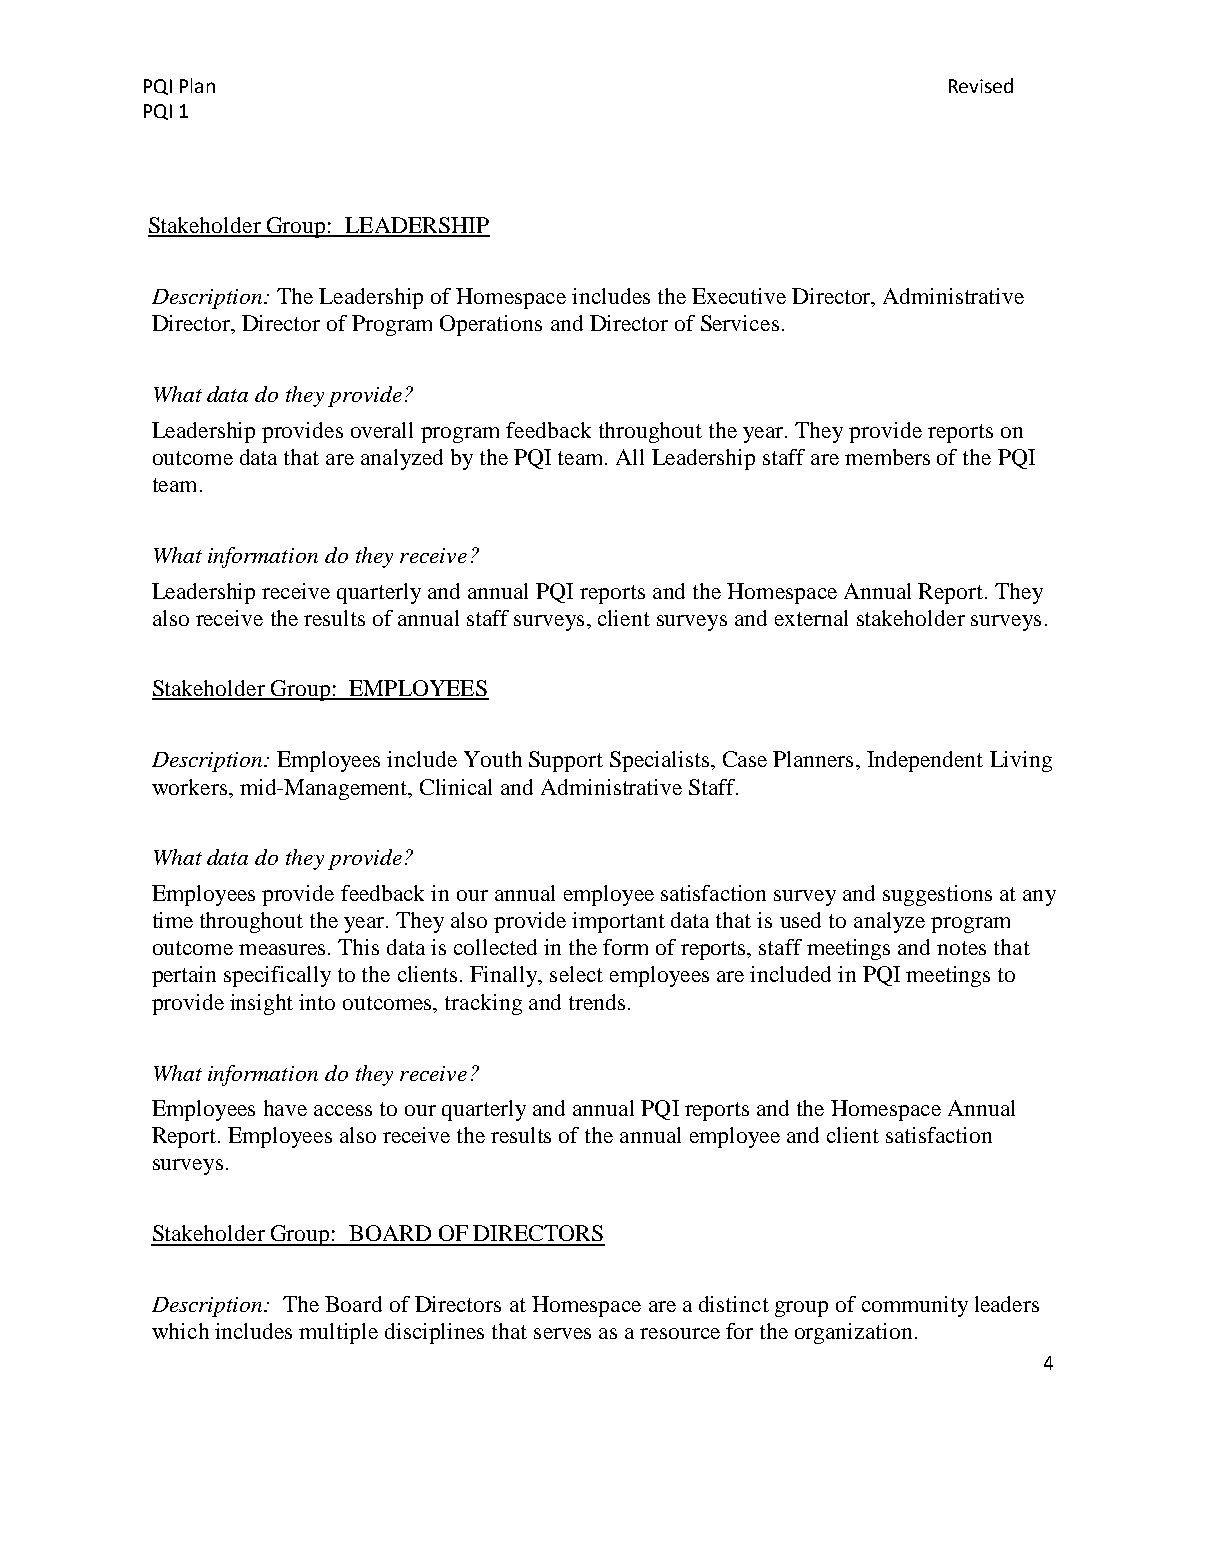  I want to click on measures, so click(284, 949).
